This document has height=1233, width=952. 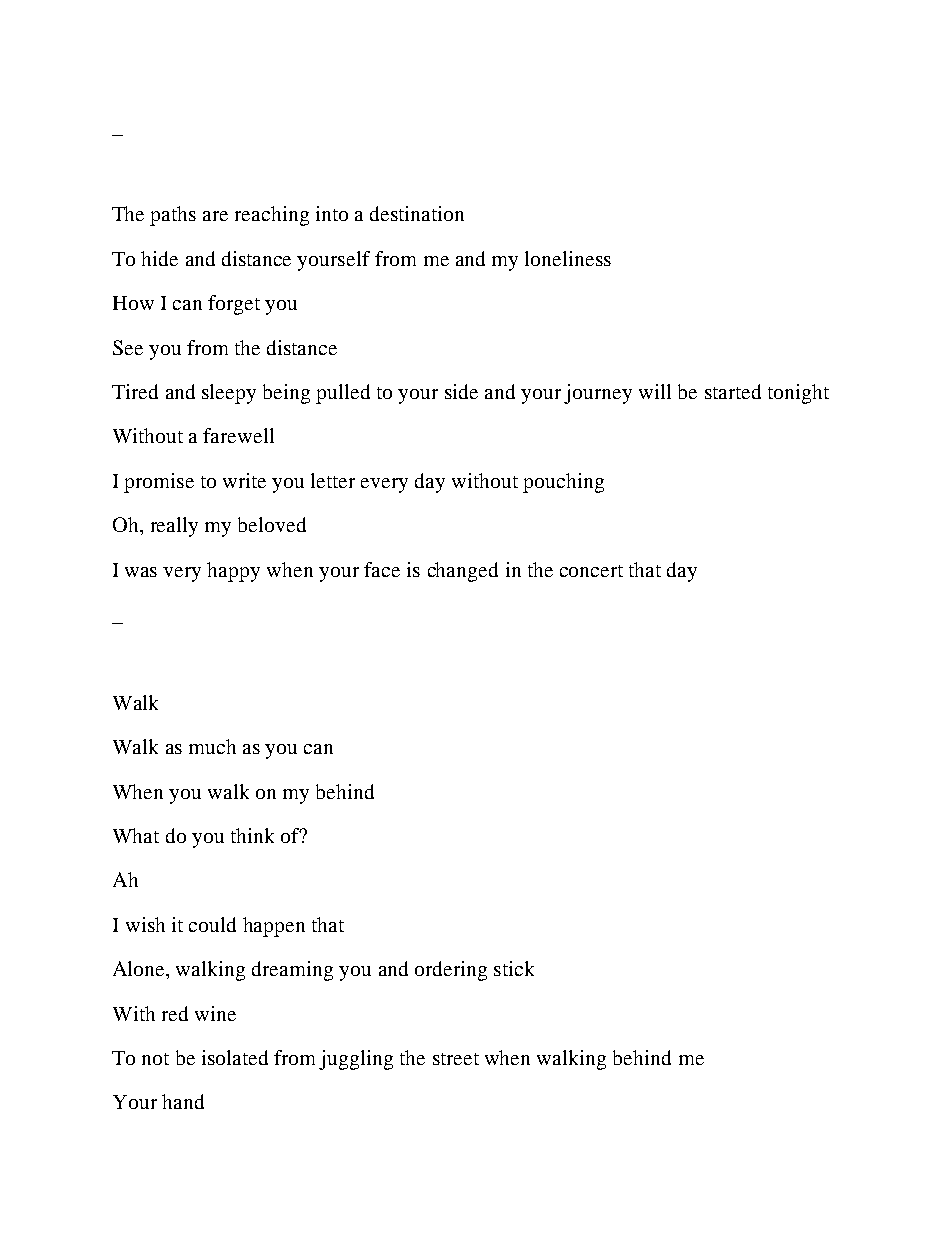 I want to click on destination, so click(x=417, y=213).
